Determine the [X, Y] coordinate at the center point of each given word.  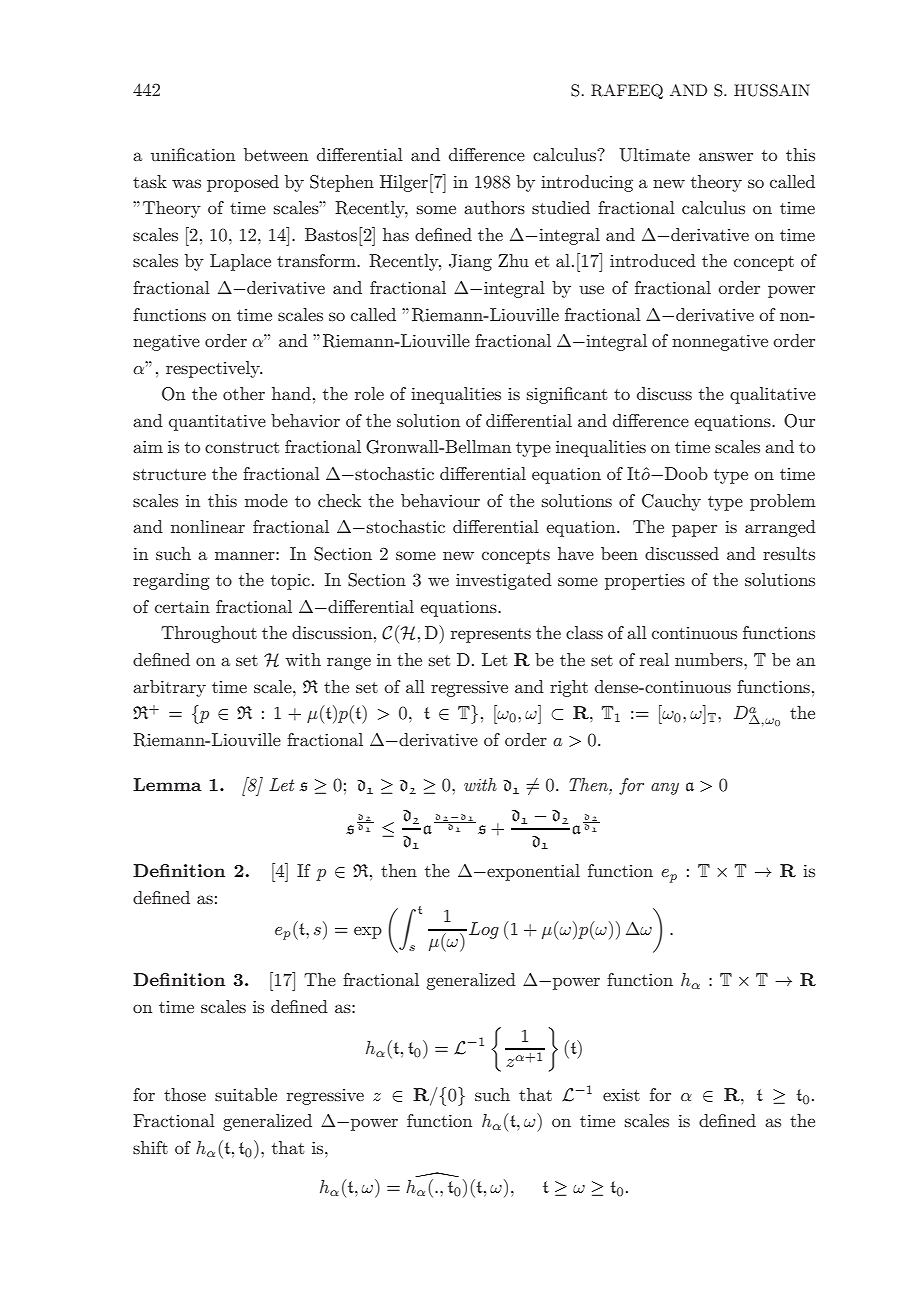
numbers [710, 659]
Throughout [209, 634]
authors [494, 207]
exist [621, 1094]
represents [491, 635]
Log [484, 930]
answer [726, 156]
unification [193, 154]
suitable [246, 1094]
